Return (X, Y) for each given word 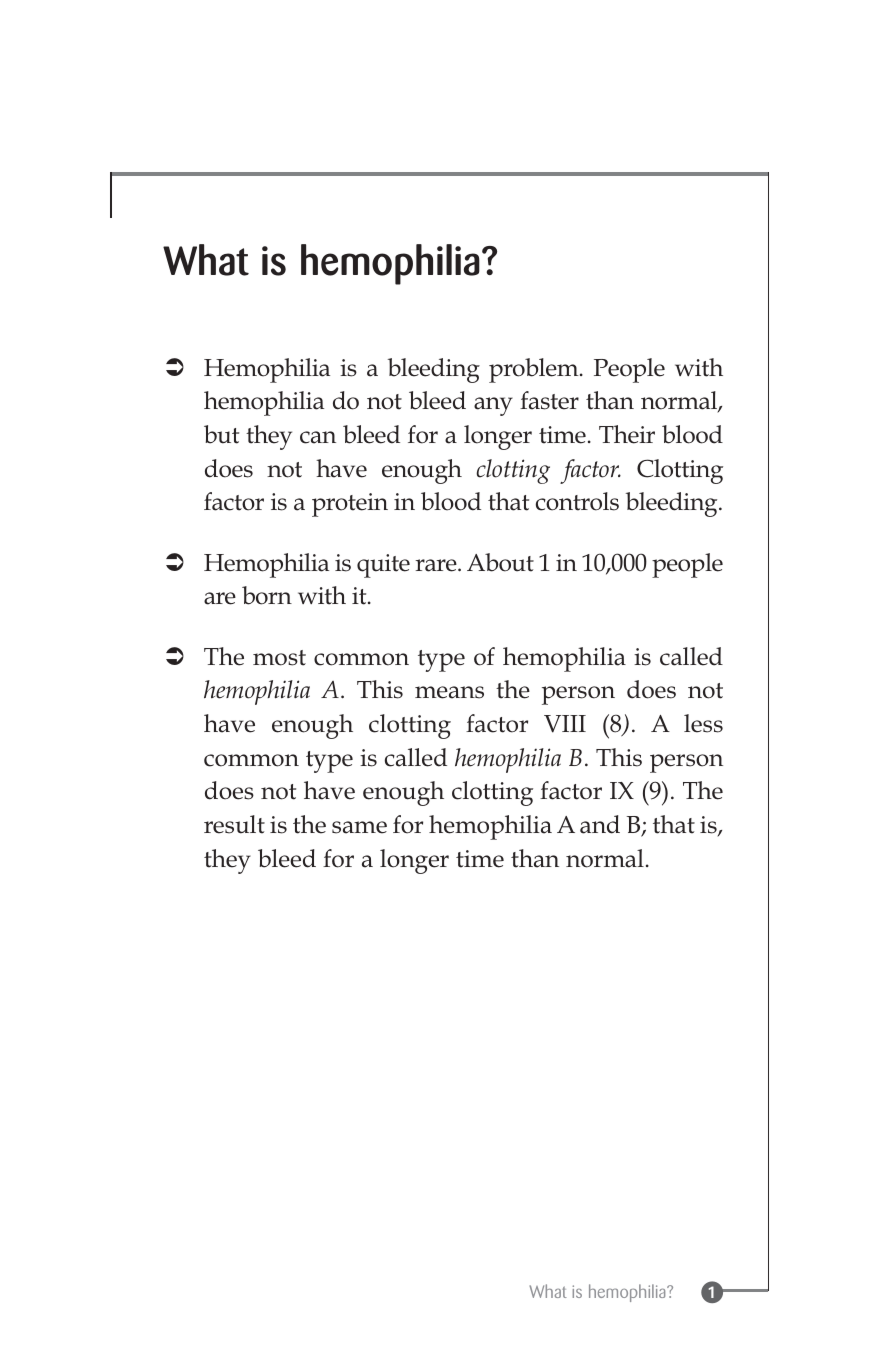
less (703, 723)
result (234, 824)
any (493, 406)
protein (350, 505)
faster (549, 400)
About (500, 562)
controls (577, 501)
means (449, 692)
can (318, 437)
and (600, 824)
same (359, 827)
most (279, 658)
